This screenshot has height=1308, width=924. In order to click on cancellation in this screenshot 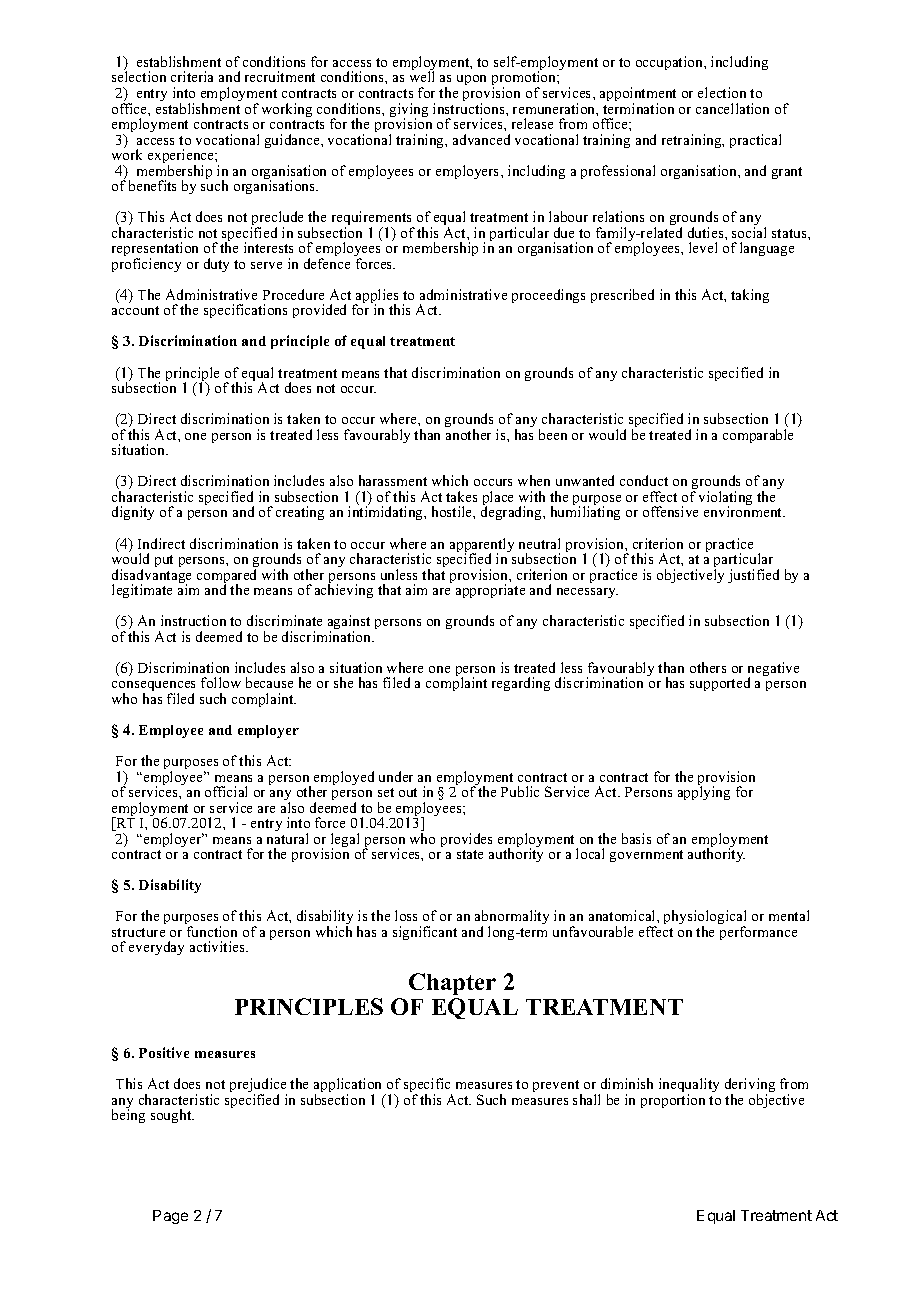, I will do `click(732, 108)`.
